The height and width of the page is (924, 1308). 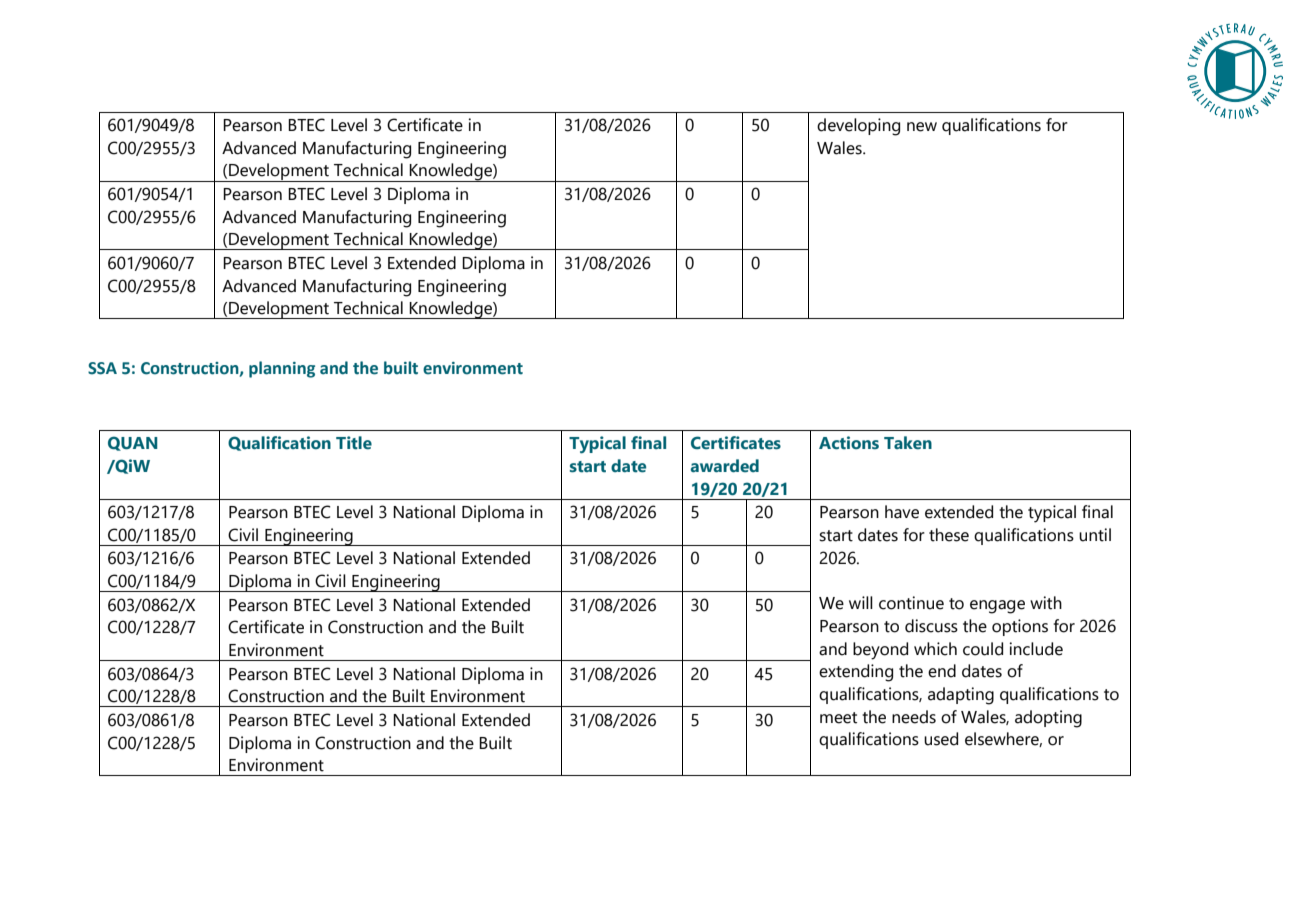 What do you see at coordinates (838, 718) in the page?
I see `meet` at bounding box center [838, 718].
